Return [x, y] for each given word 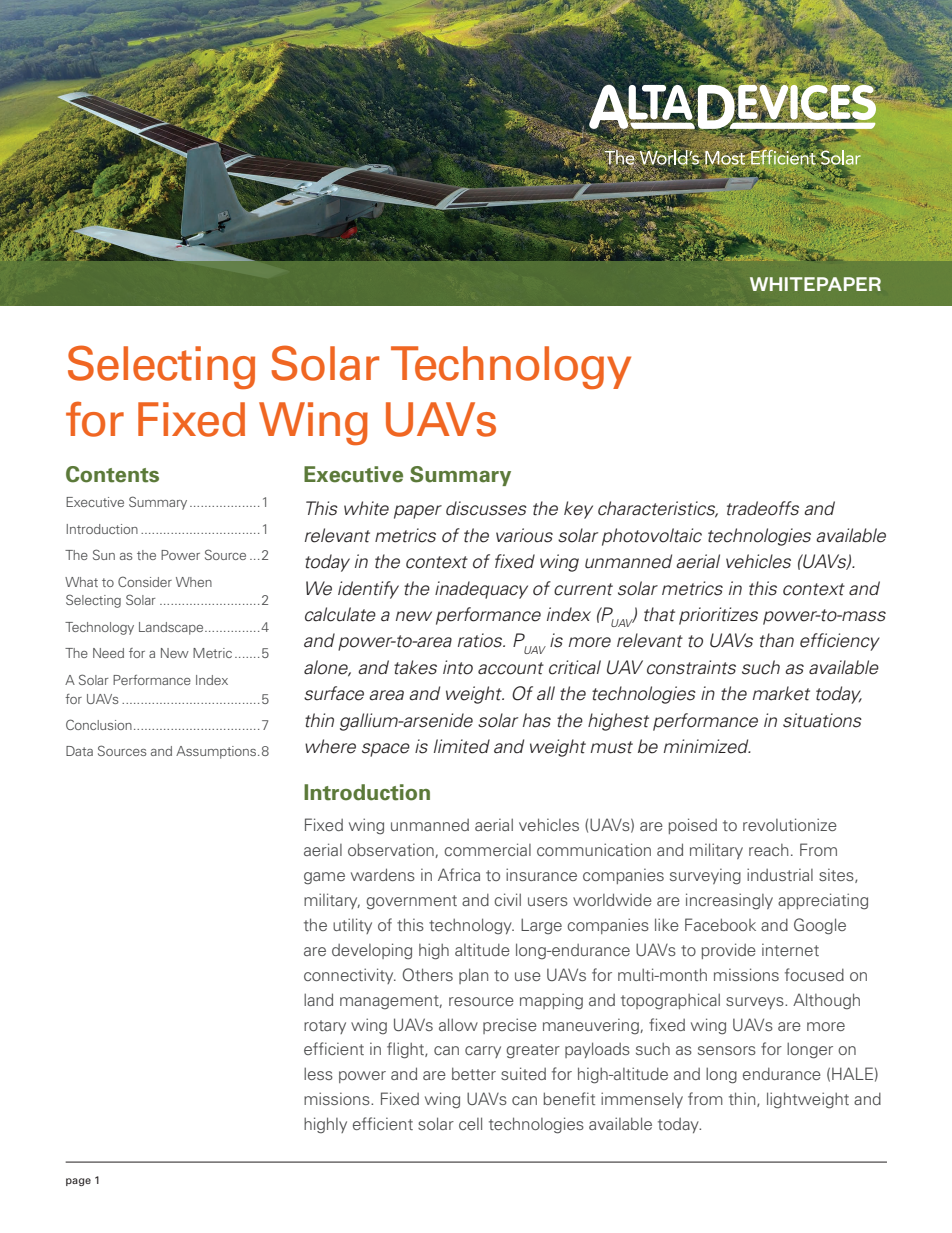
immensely [642, 1100]
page [78, 1182]
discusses [486, 508]
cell [470, 1123]
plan [473, 976]
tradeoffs [763, 508]
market [781, 693]
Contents [112, 474]
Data [79, 751]
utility [352, 926]
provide [729, 951]
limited [462, 746]
